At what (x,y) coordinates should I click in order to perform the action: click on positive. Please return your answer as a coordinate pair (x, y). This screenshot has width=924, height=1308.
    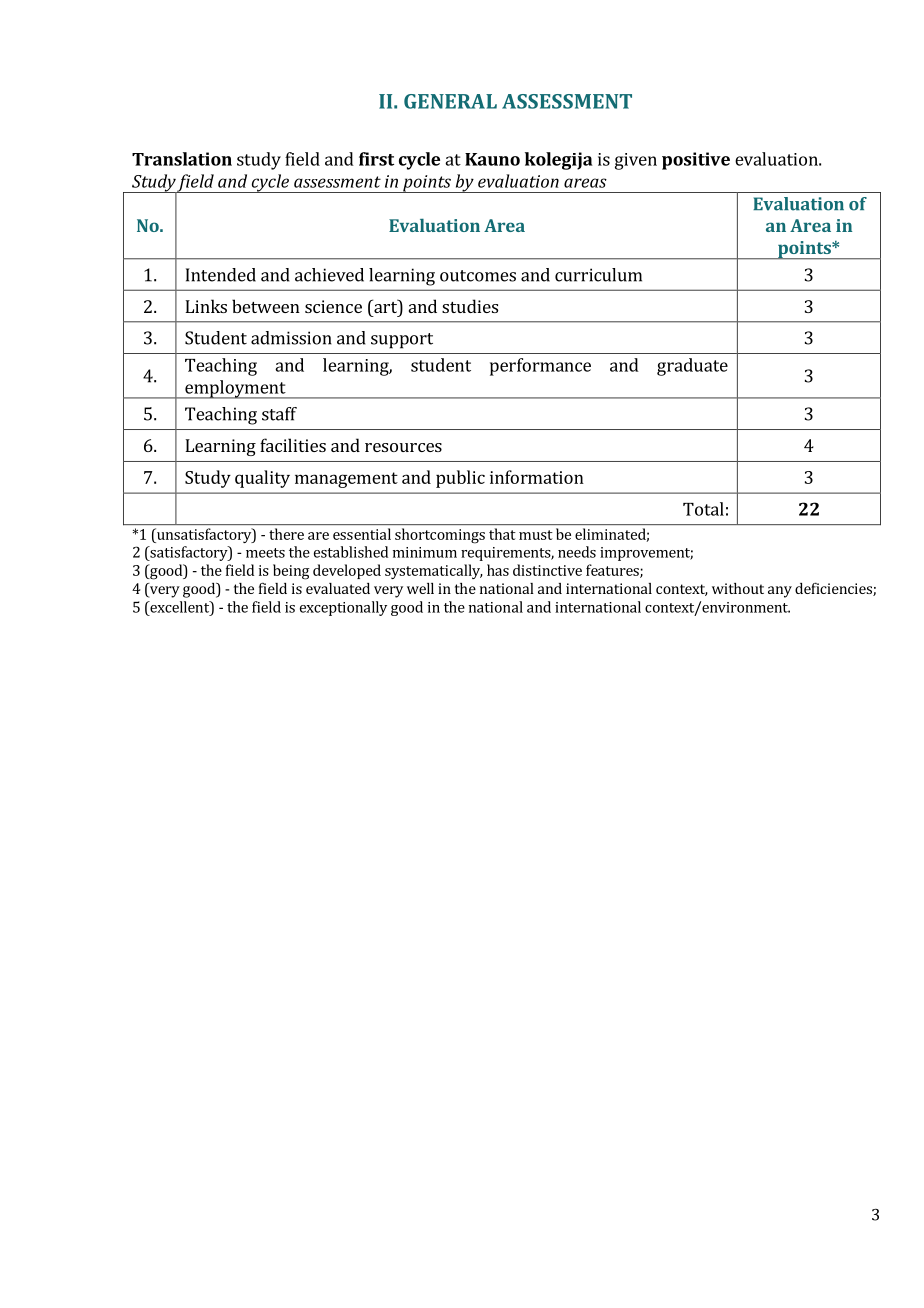
    Looking at the image, I should click on (696, 161).
